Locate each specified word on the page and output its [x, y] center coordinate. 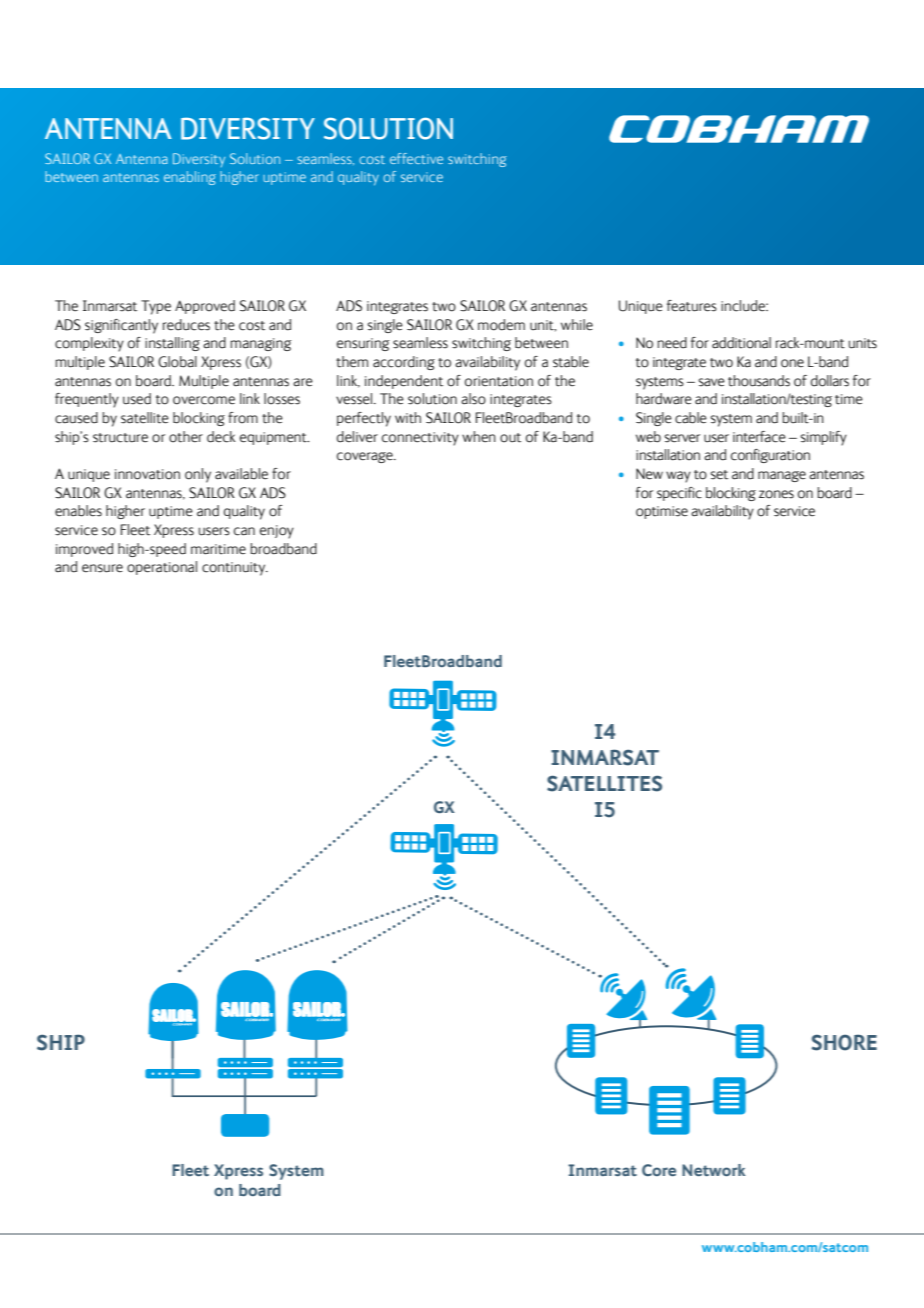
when [479, 437]
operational [162, 568]
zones [776, 494]
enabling [190, 178]
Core [659, 1170]
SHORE [844, 1042]
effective [416, 158]
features [692, 306]
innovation [147, 474]
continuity [235, 569]
